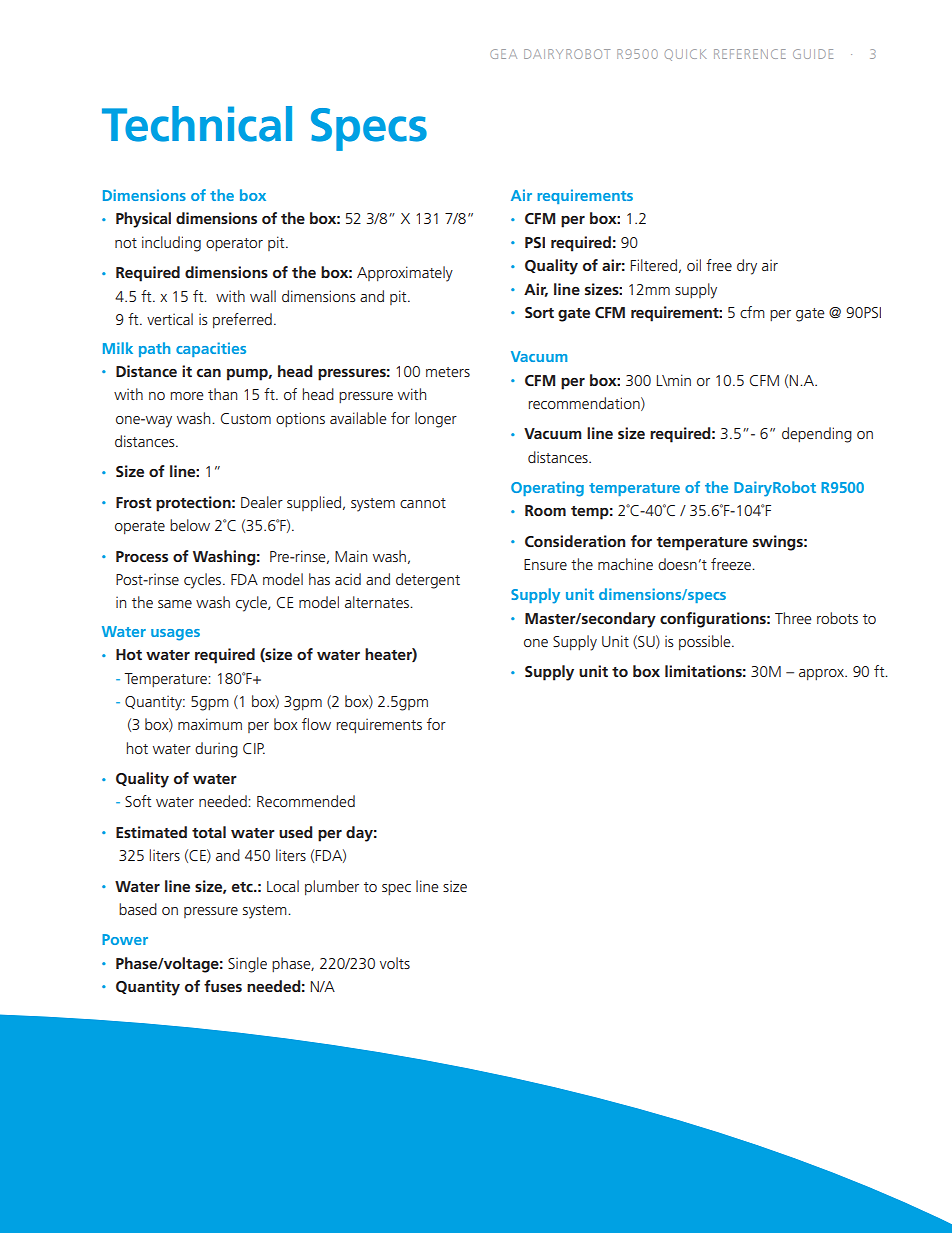 The image size is (952, 1233). What do you see at coordinates (197, 124) in the document?
I see `Technical` at bounding box center [197, 124].
